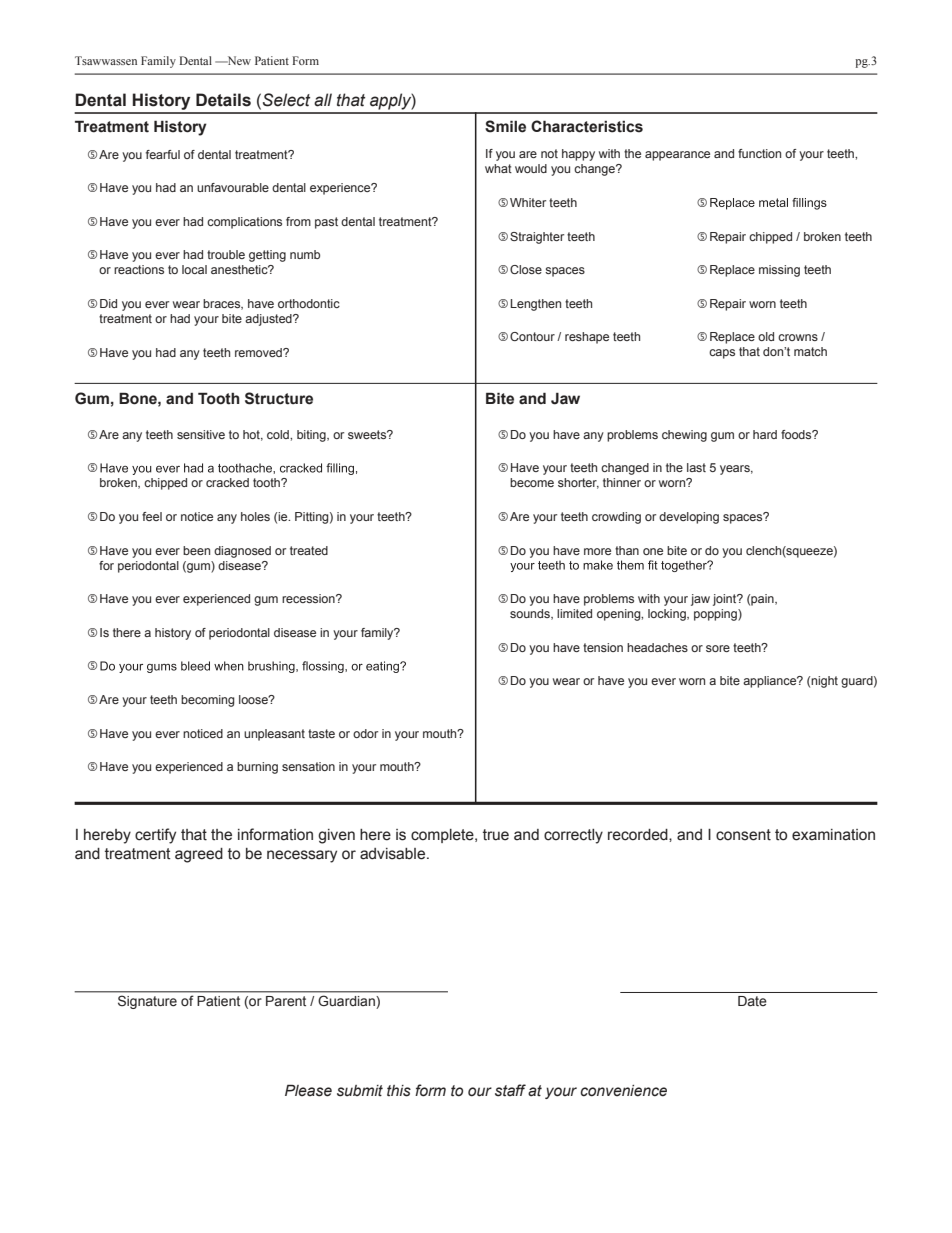 Image resolution: width=952 pixels, height=1233 pixels. Describe the element at coordinates (199, 855) in the screenshot. I see `agreed` at that location.
